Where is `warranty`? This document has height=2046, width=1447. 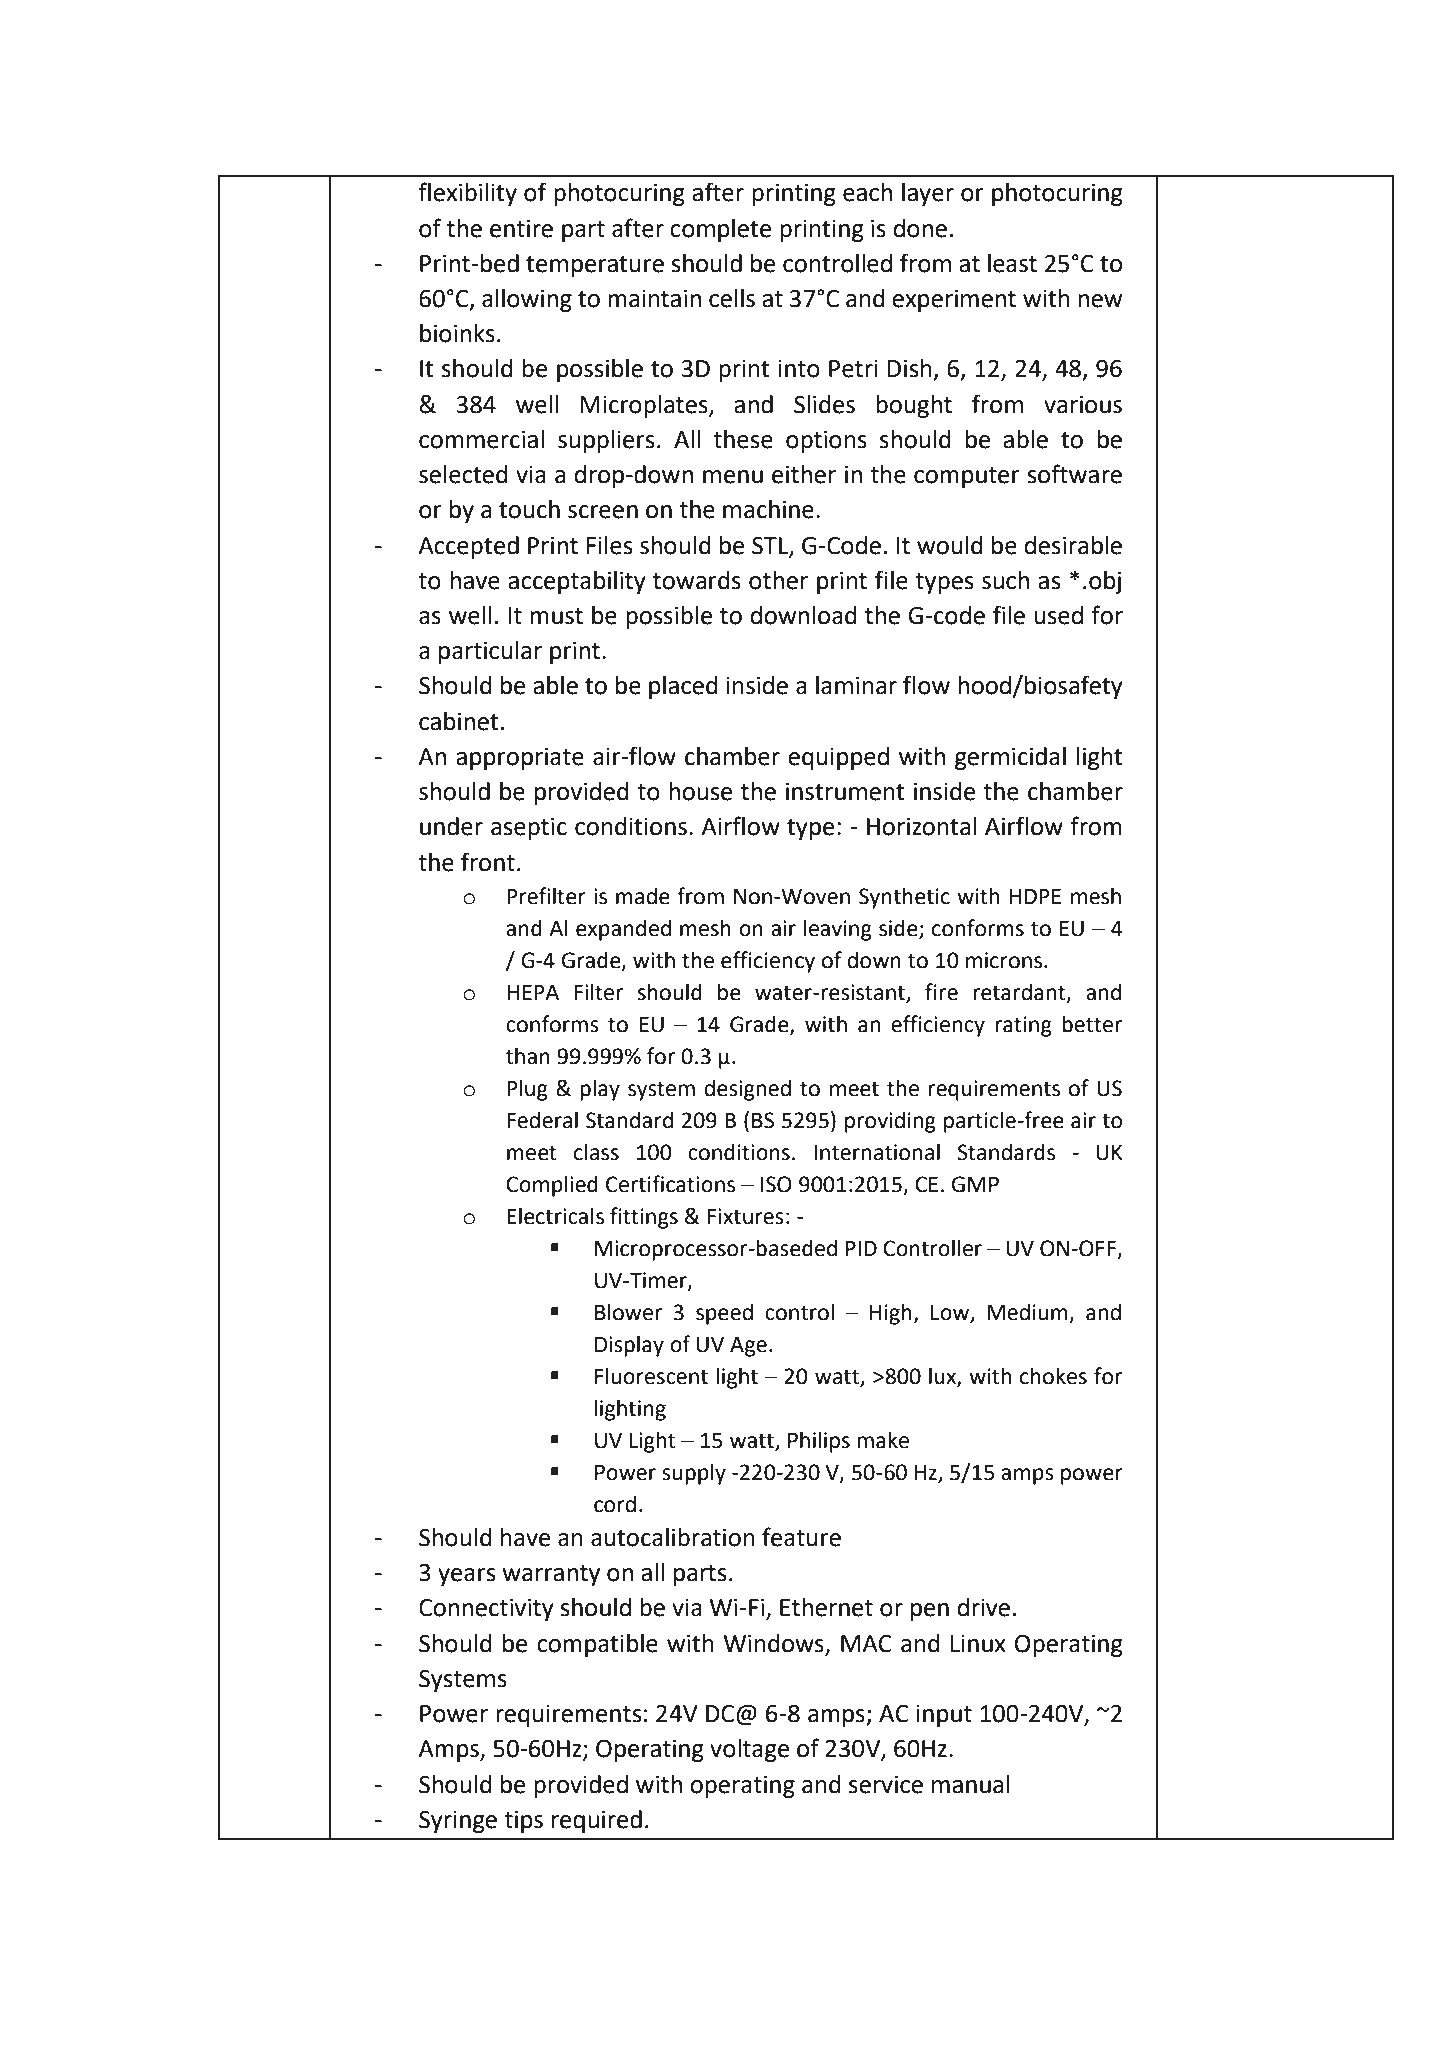 warranty is located at coordinates (551, 1575).
